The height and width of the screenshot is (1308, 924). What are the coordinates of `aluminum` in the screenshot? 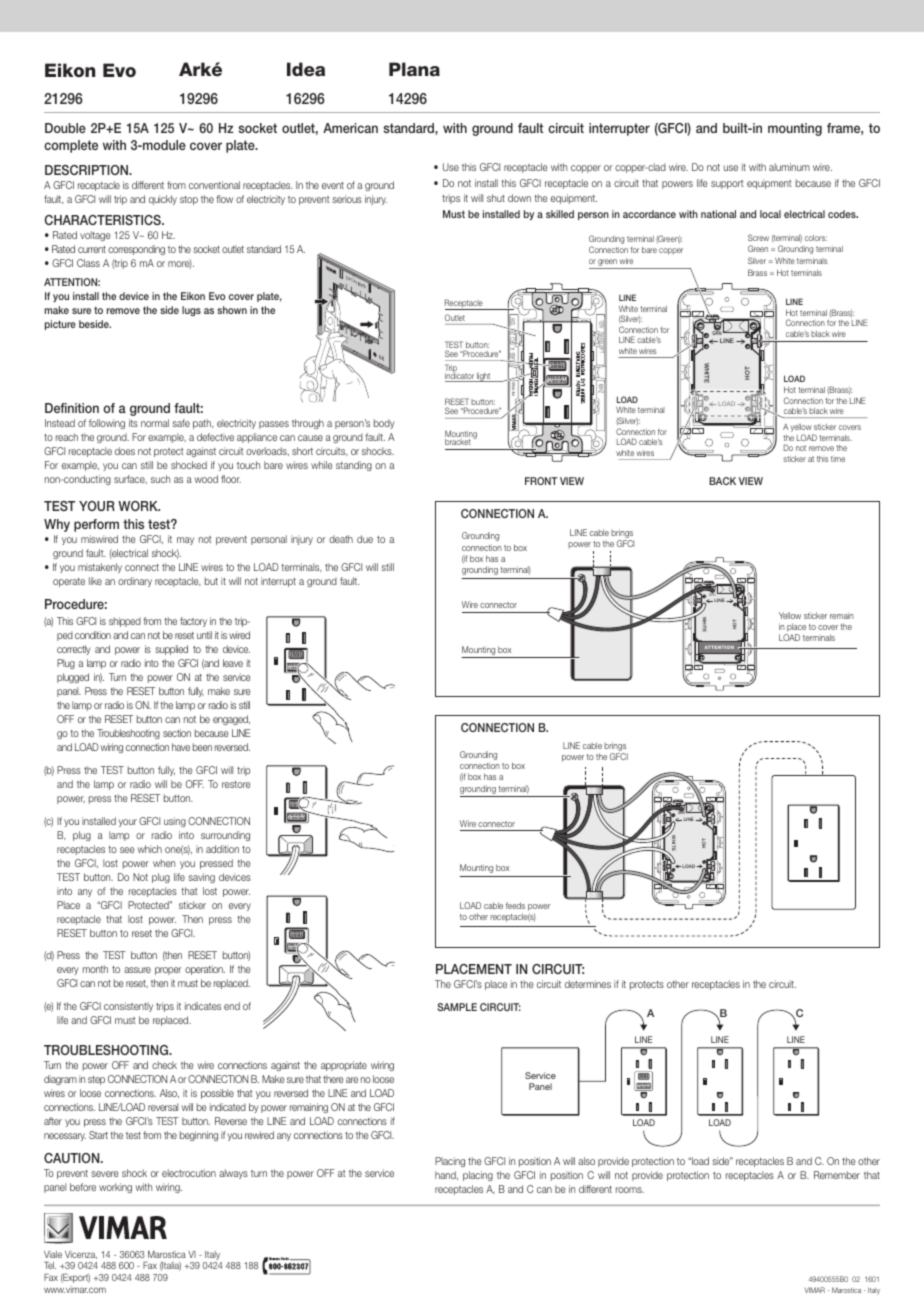 It's located at (789, 167).
